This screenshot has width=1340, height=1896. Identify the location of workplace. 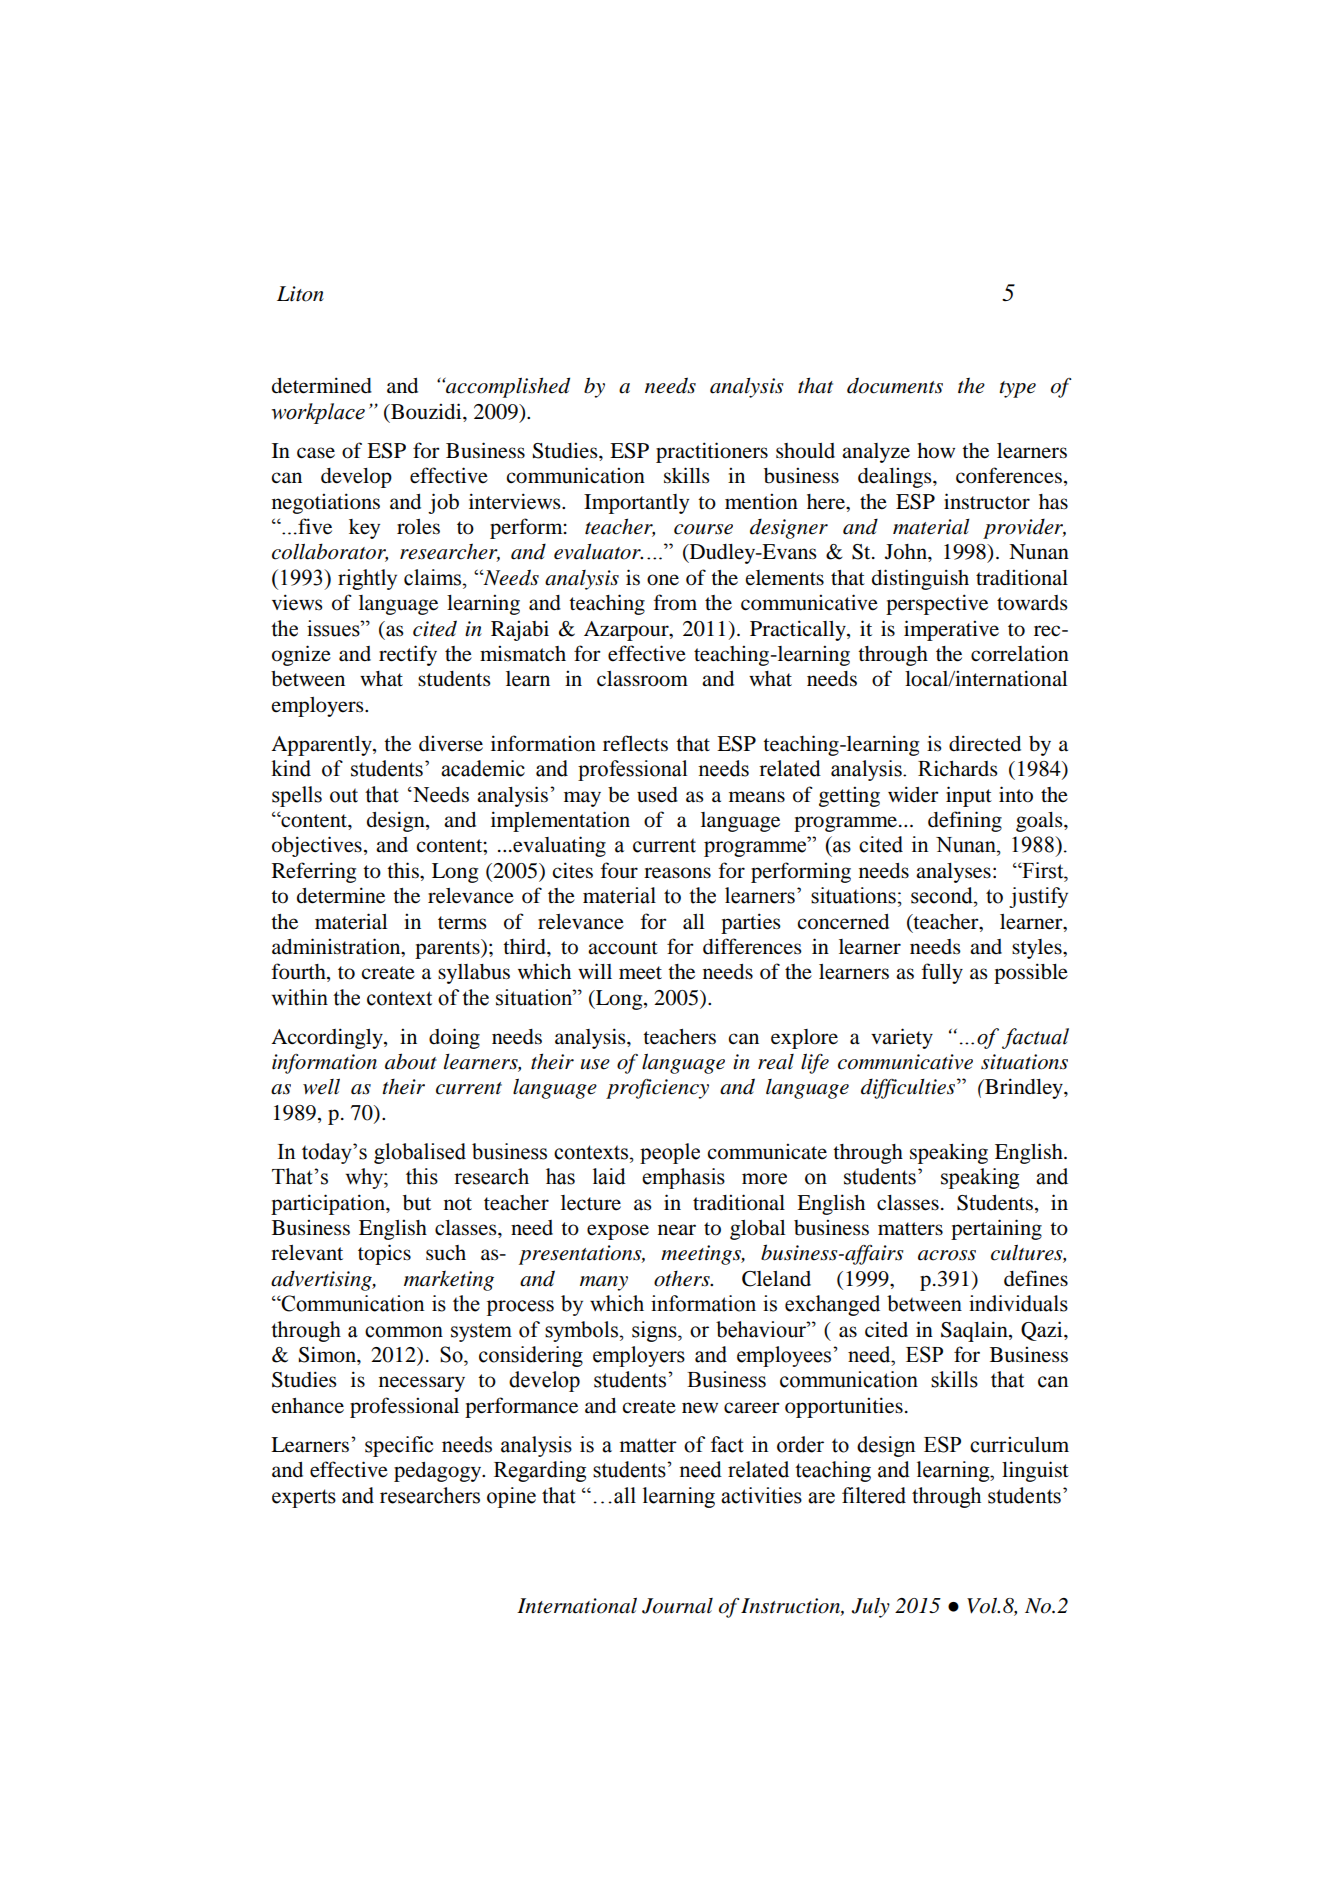
(318, 413).
